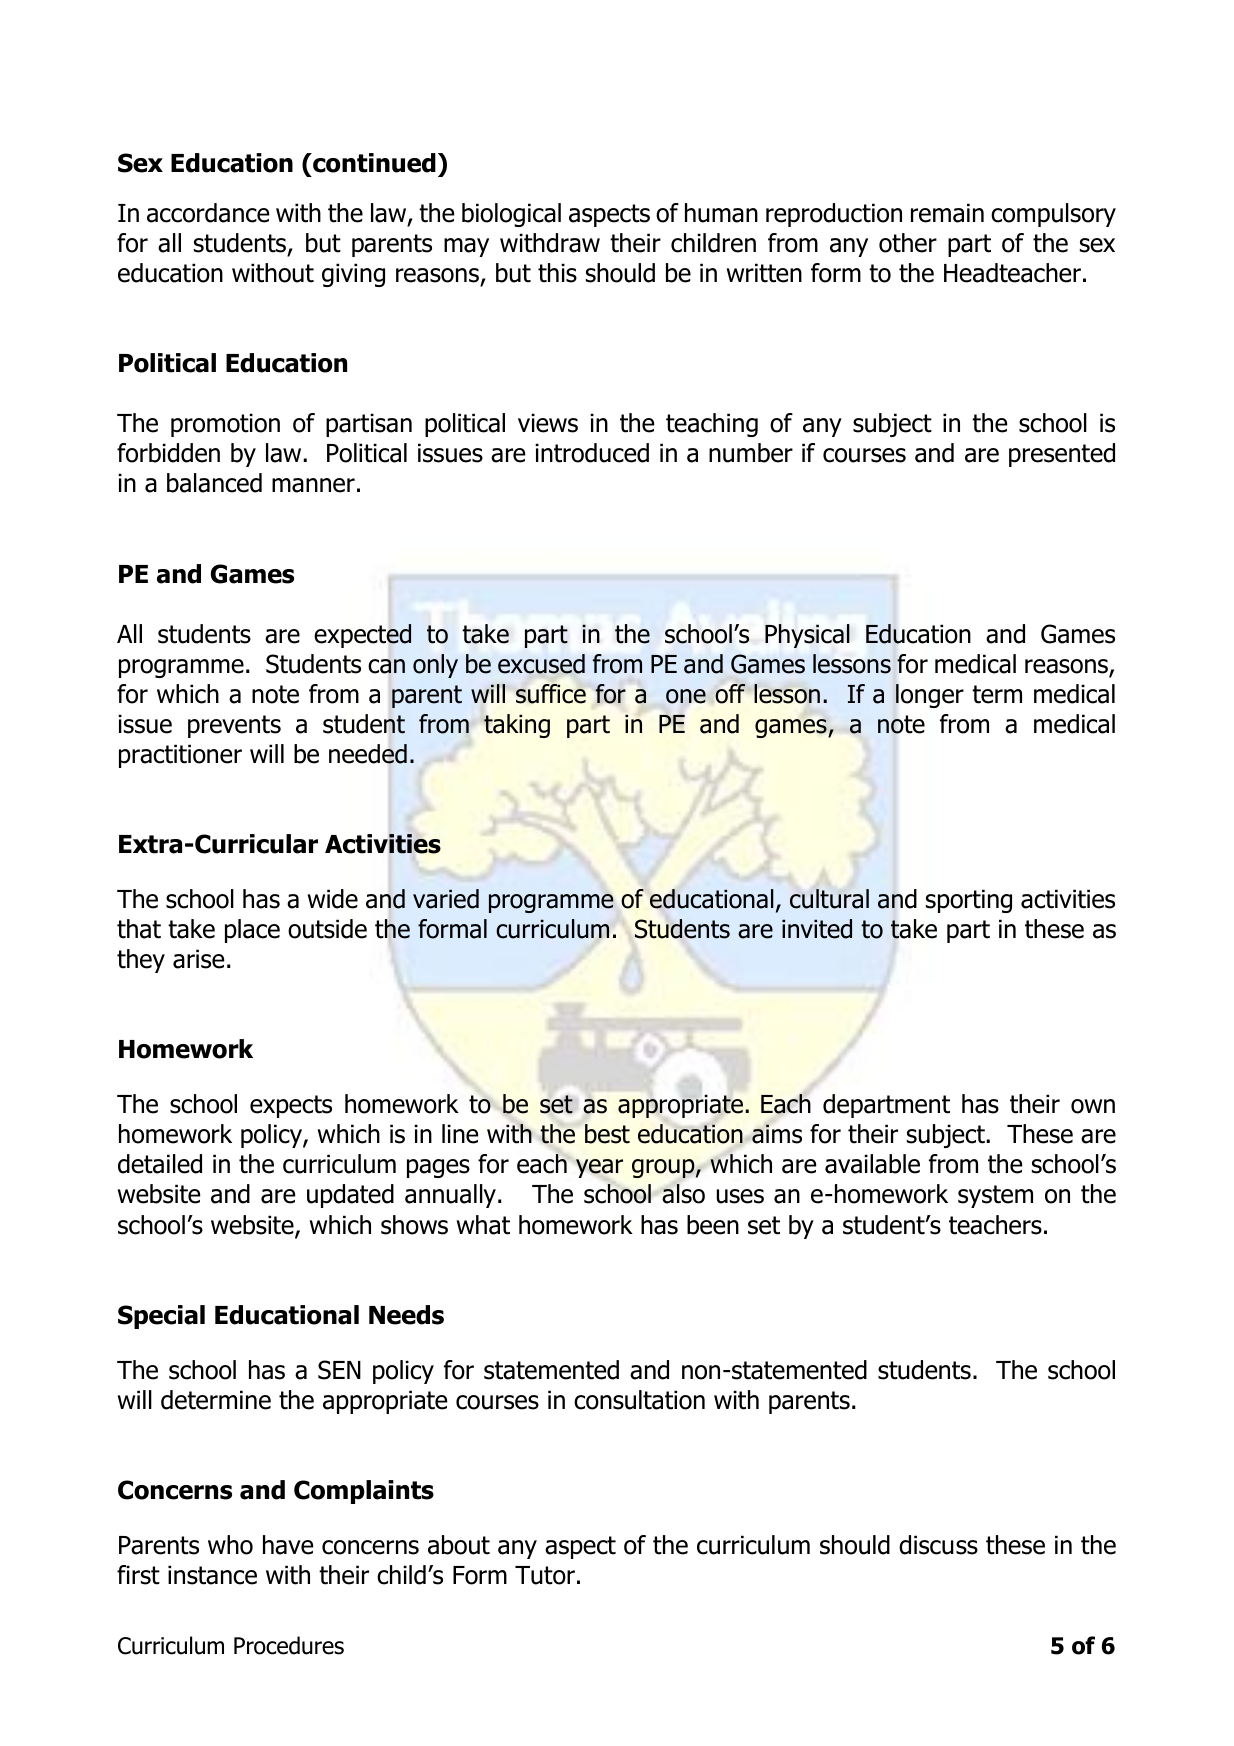 The width and height of the image is (1234, 1746). Describe the element at coordinates (212, 1575) in the image. I see `instance` at that location.
